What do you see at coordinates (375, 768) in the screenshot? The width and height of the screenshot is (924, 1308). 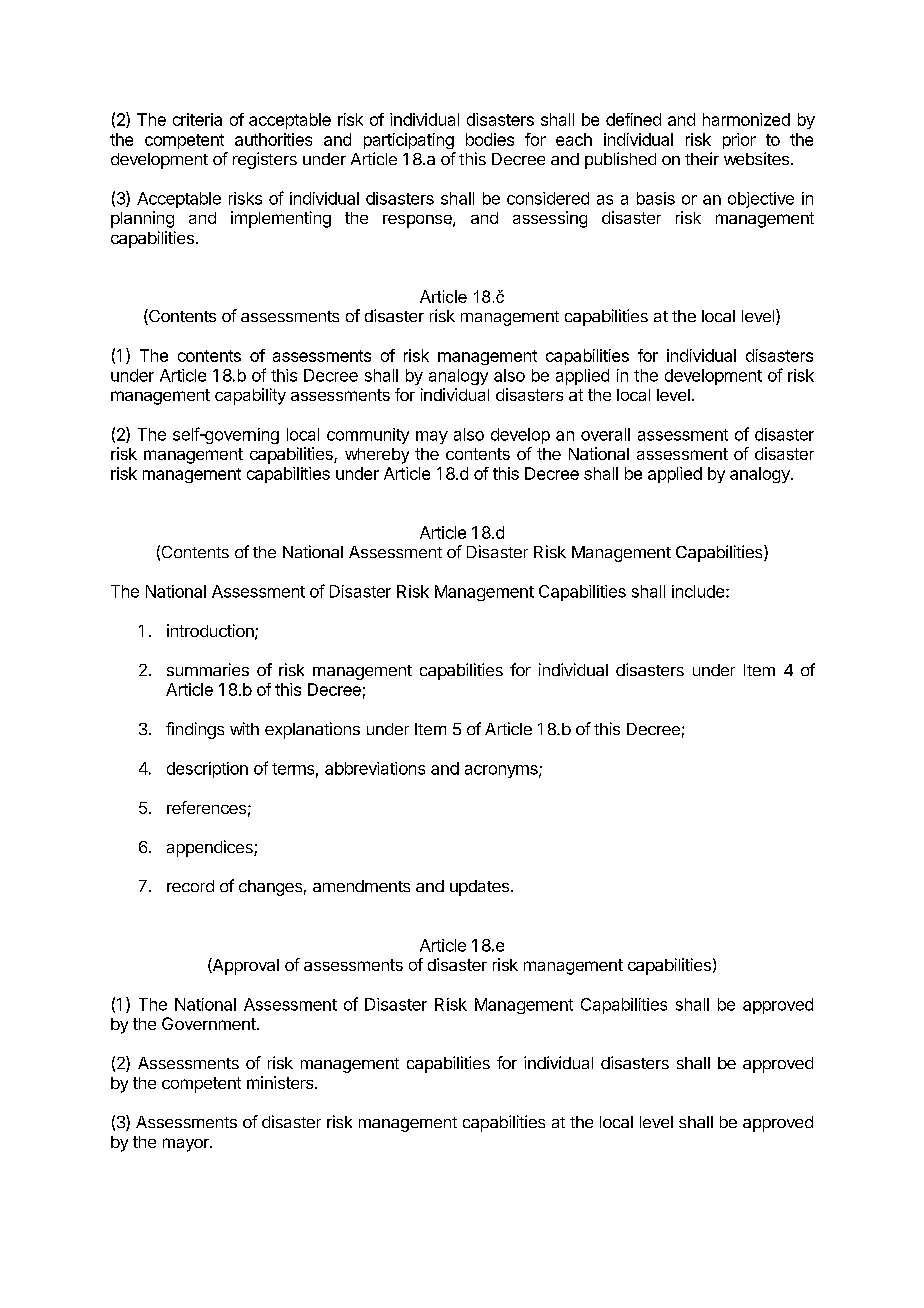 I see `abbreviations` at bounding box center [375, 768].
